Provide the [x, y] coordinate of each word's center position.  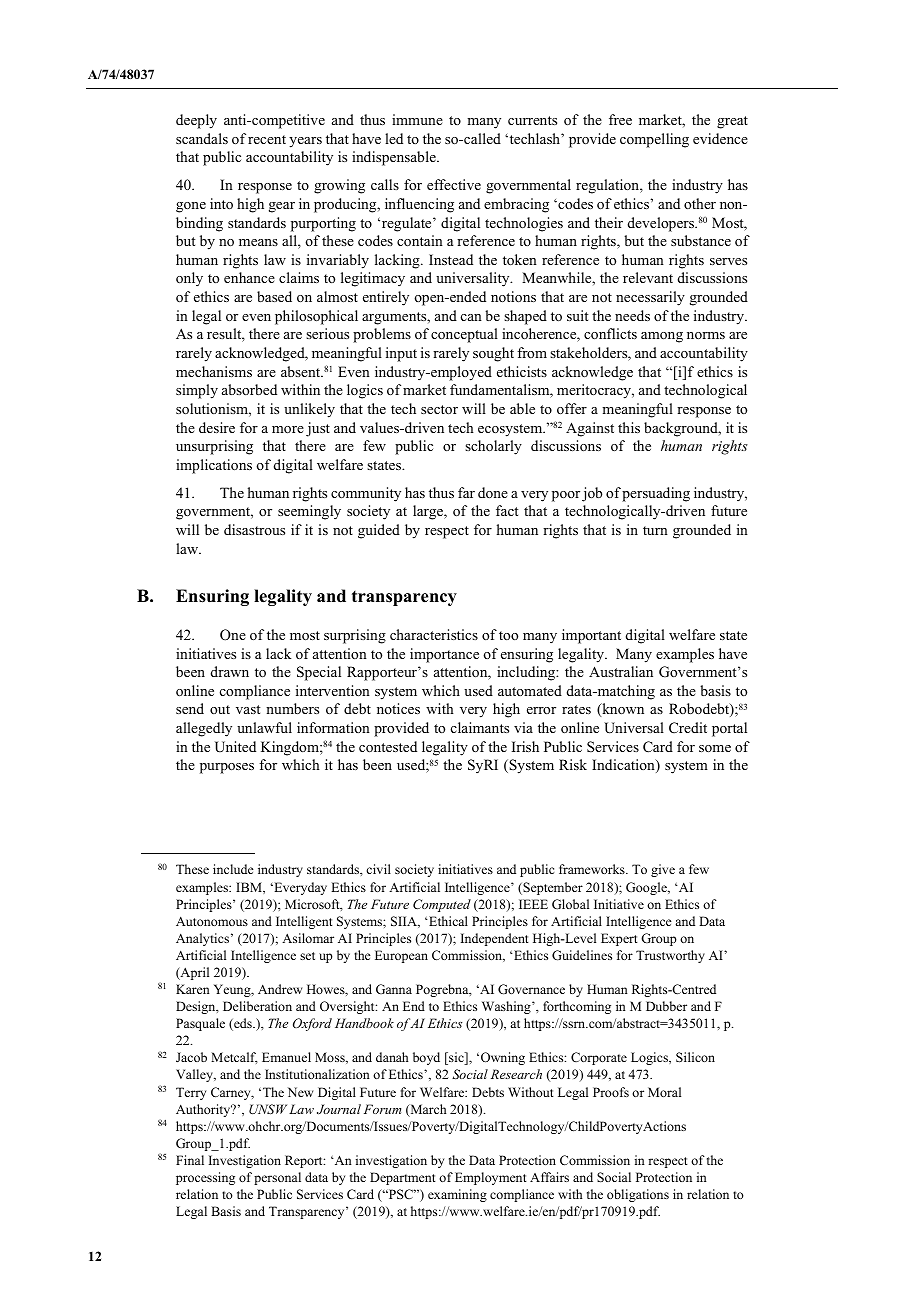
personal [277, 1178]
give [663, 870]
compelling [654, 140]
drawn [230, 671]
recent [267, 139]
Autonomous [212, 921]
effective [454, 184]
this [629, 427]
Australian [621, 671]
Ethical [447, 921]
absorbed [249, 389]
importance [444, 655]
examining [457, 1195]
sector [439, 409]
